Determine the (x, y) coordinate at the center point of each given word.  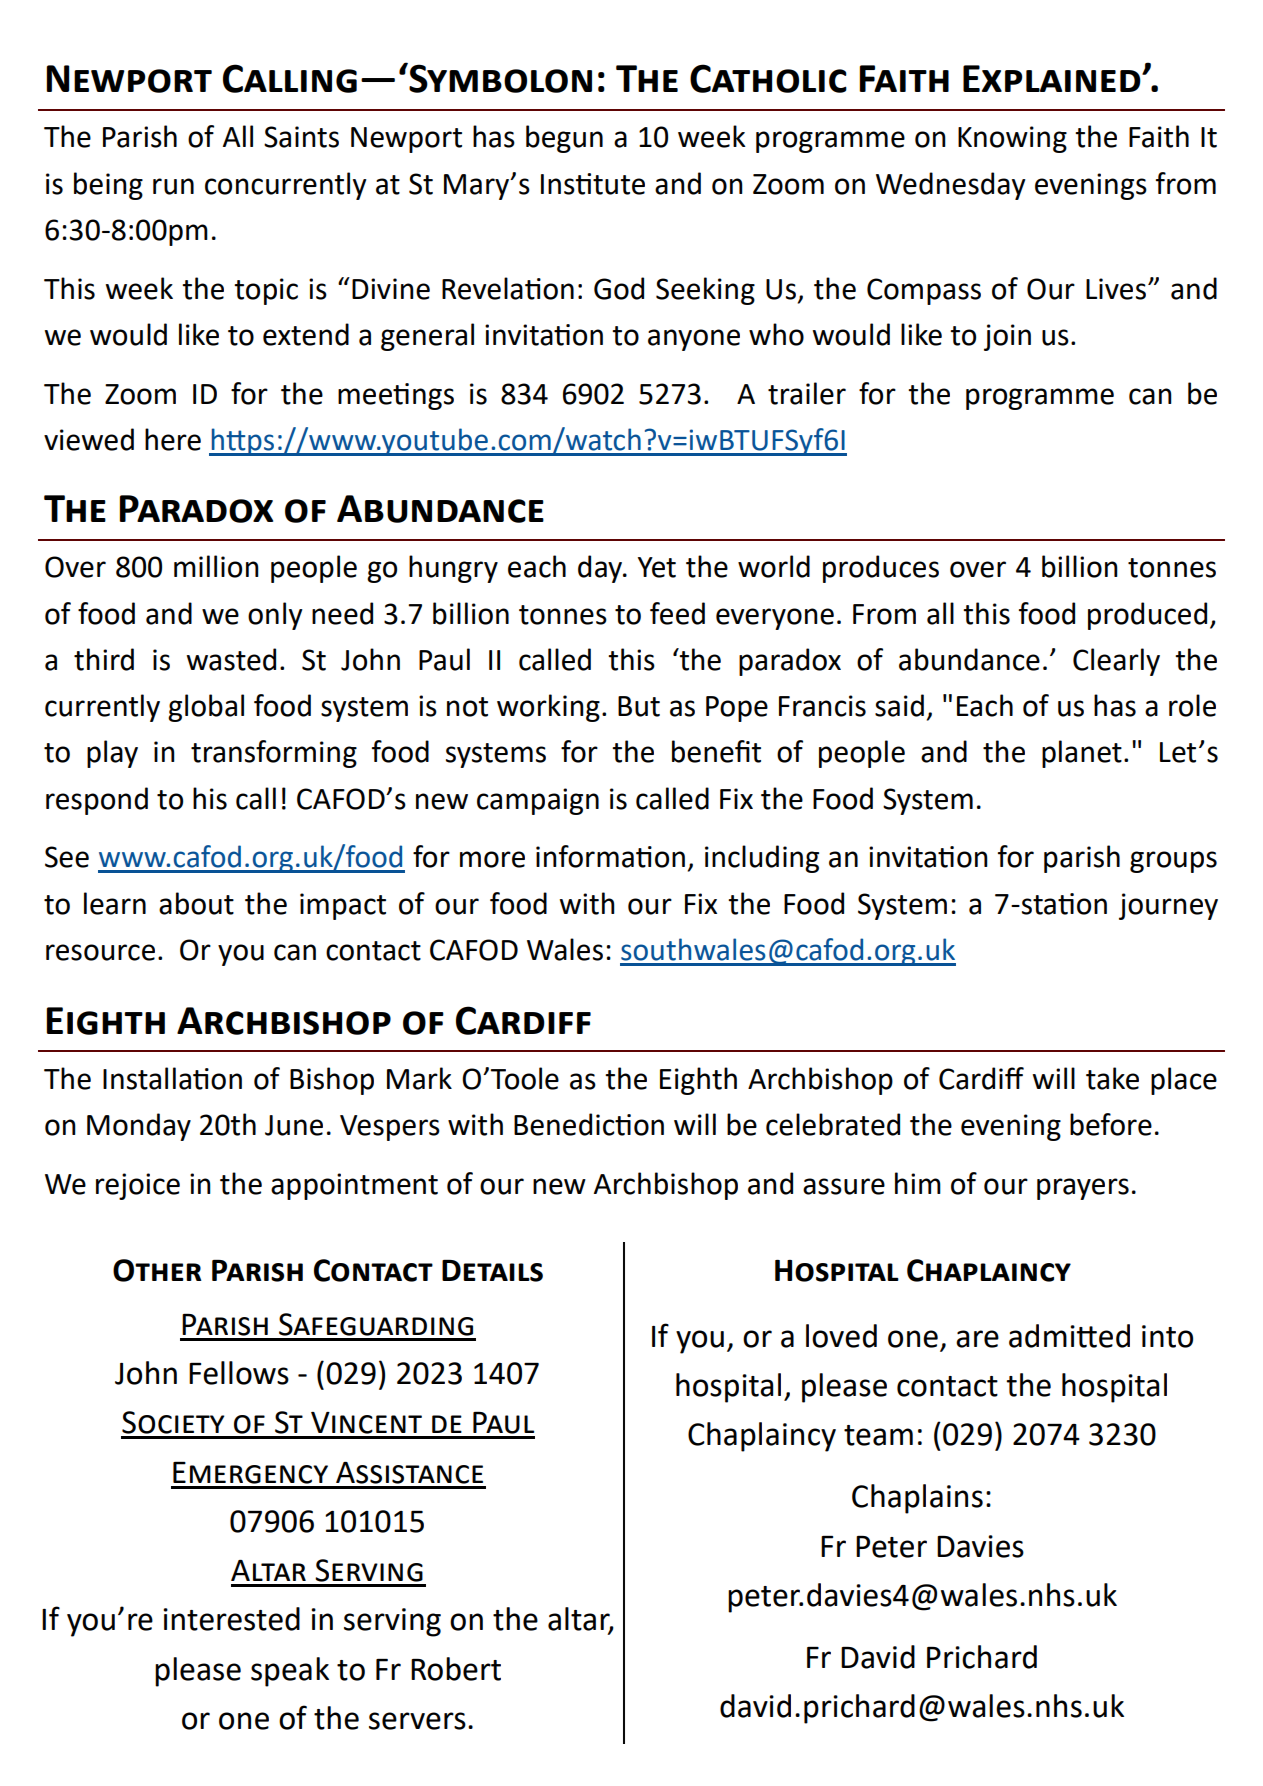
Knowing (1012, 139)
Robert (456, 1669)
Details (492, 1271)
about (196, 903)
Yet (657, 567)
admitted (1069, 1336)
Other (157, 1270)
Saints (301, 137)
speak (290, 1672)
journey (1168, 906)
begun (564, 139)
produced (1147, 616)
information (610, 856)
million (216, 566)
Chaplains (917, 1499)
